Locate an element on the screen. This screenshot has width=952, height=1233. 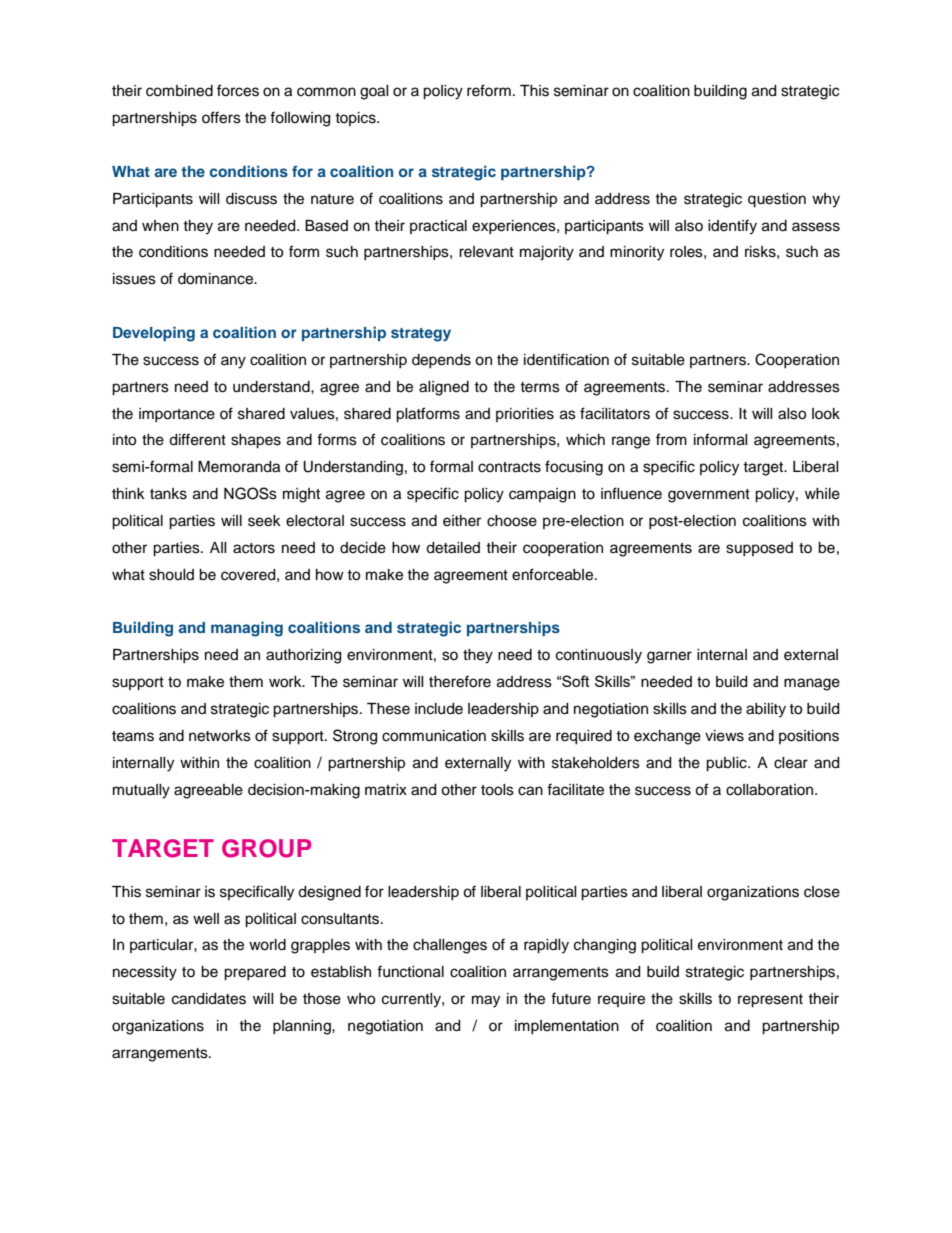
question is located at coordinates (777, 200).
